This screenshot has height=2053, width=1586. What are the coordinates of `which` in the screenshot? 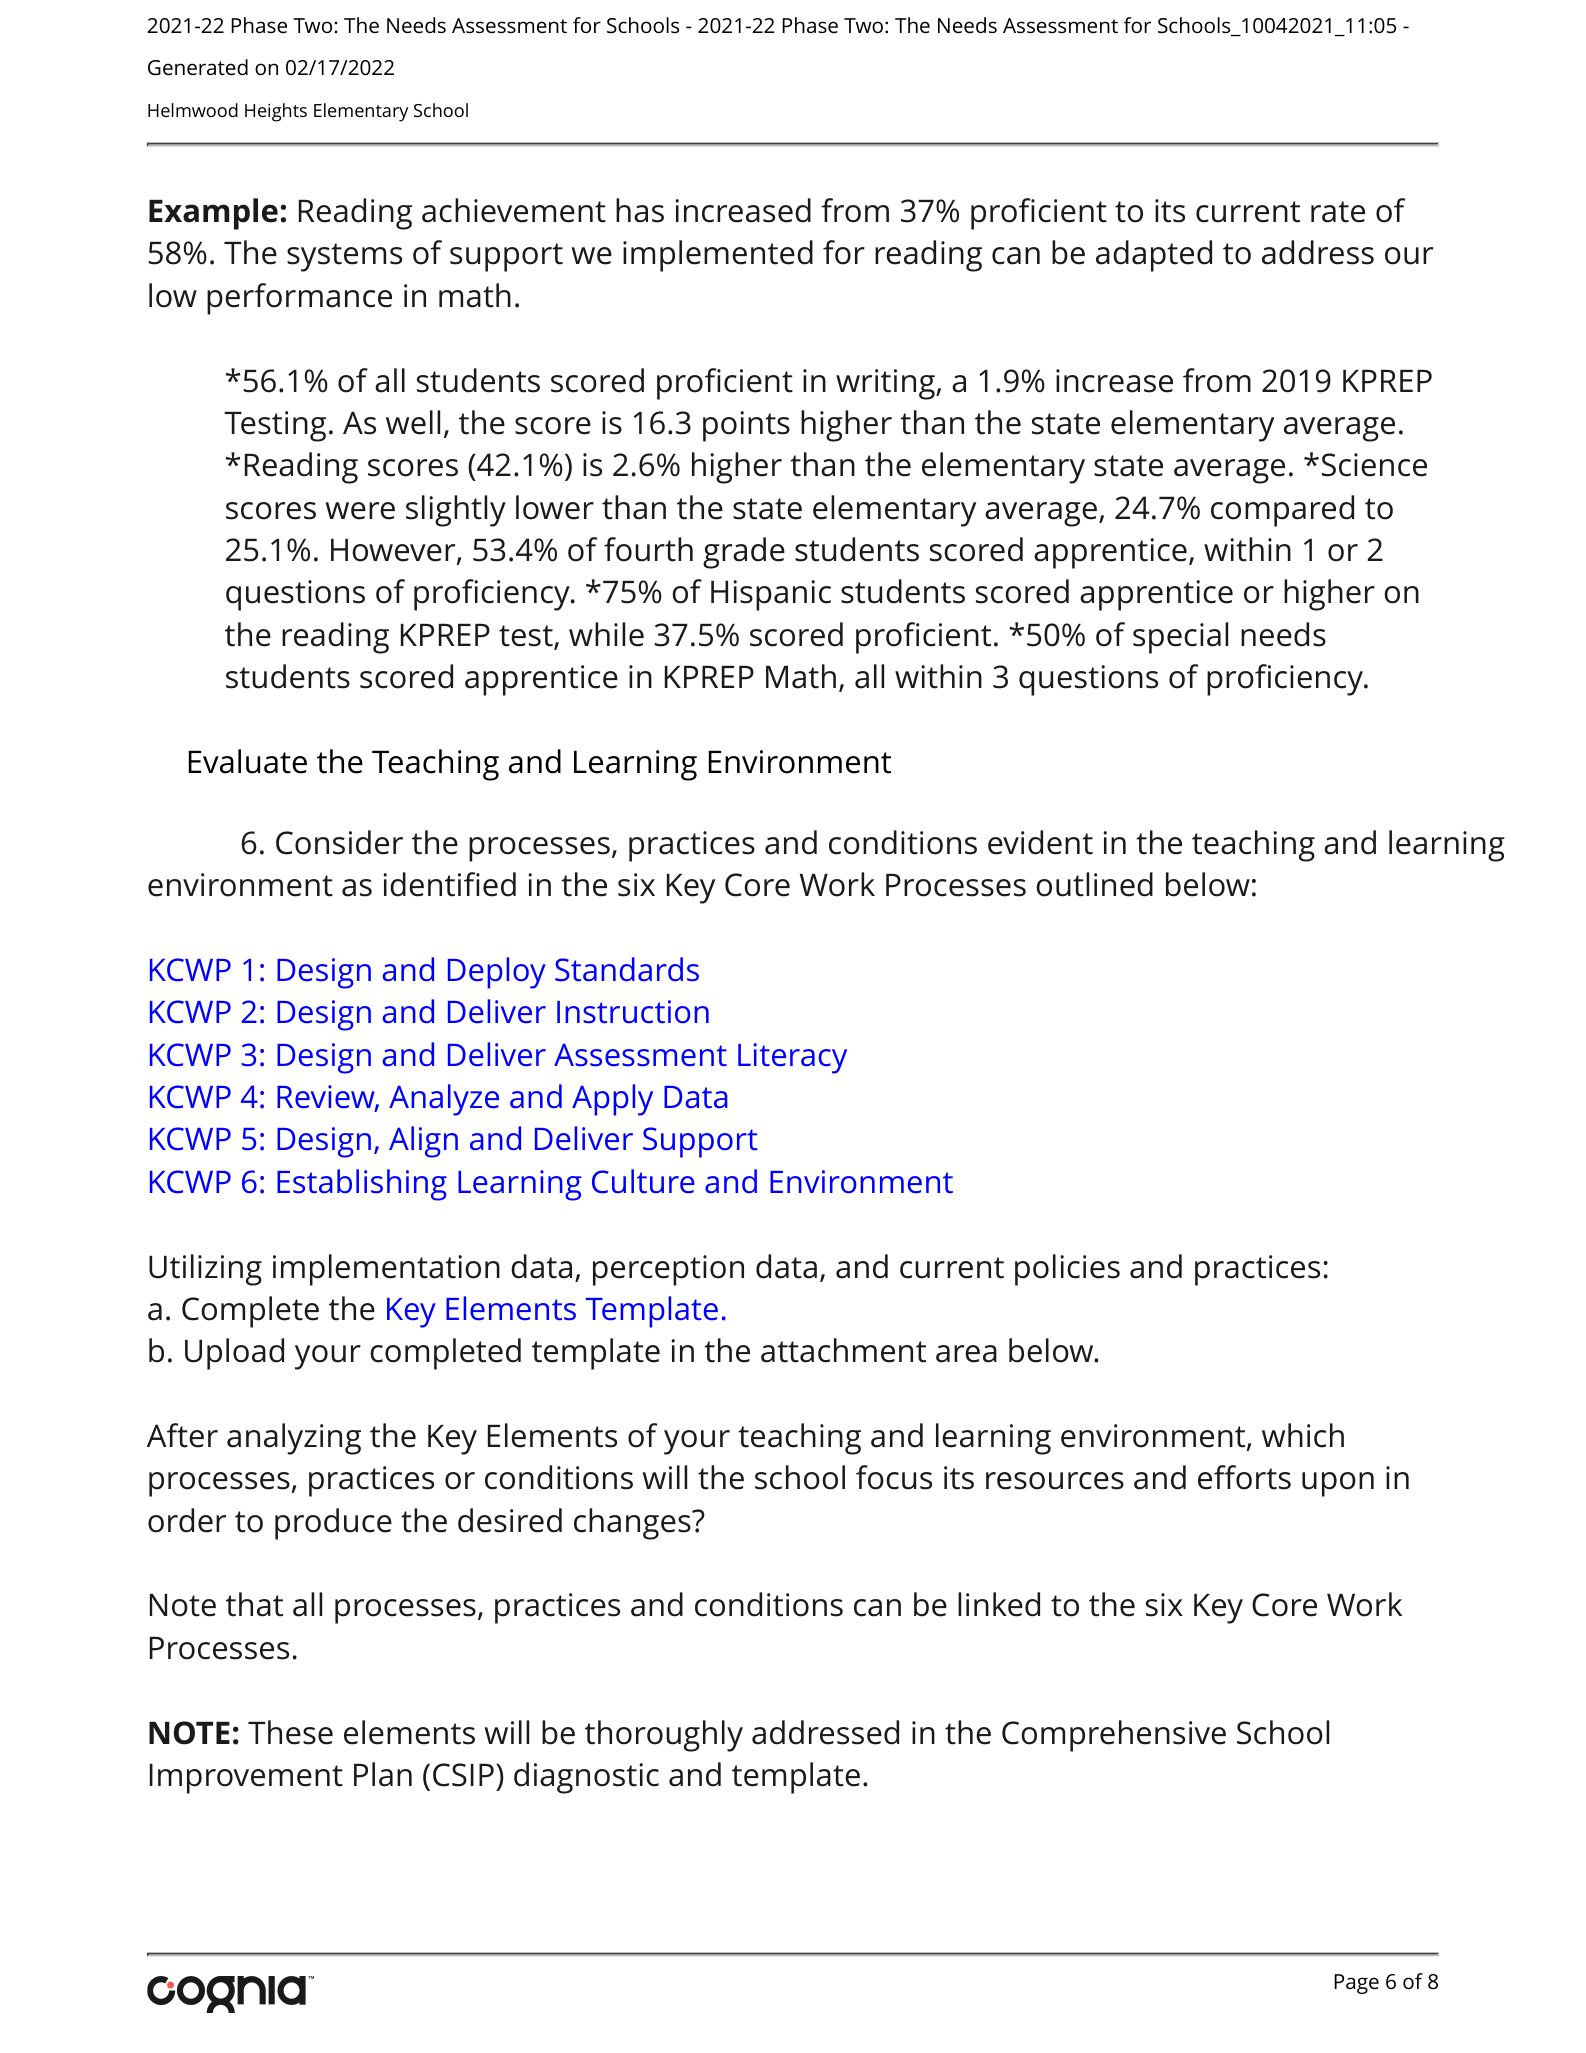 It's located at (1303, 1435).
